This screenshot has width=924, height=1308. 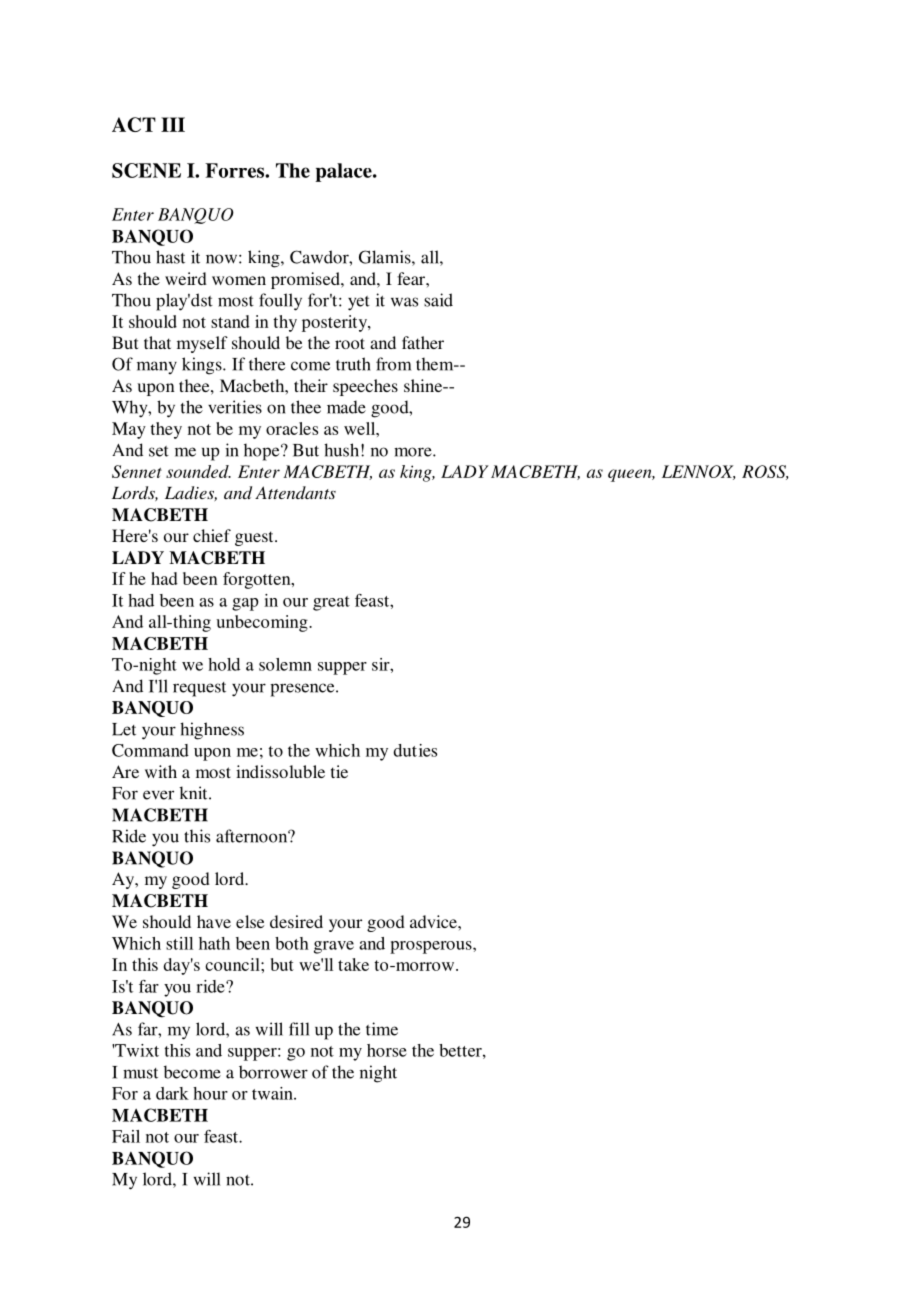 I want to click on hour, so click(x=210, y=1093).
